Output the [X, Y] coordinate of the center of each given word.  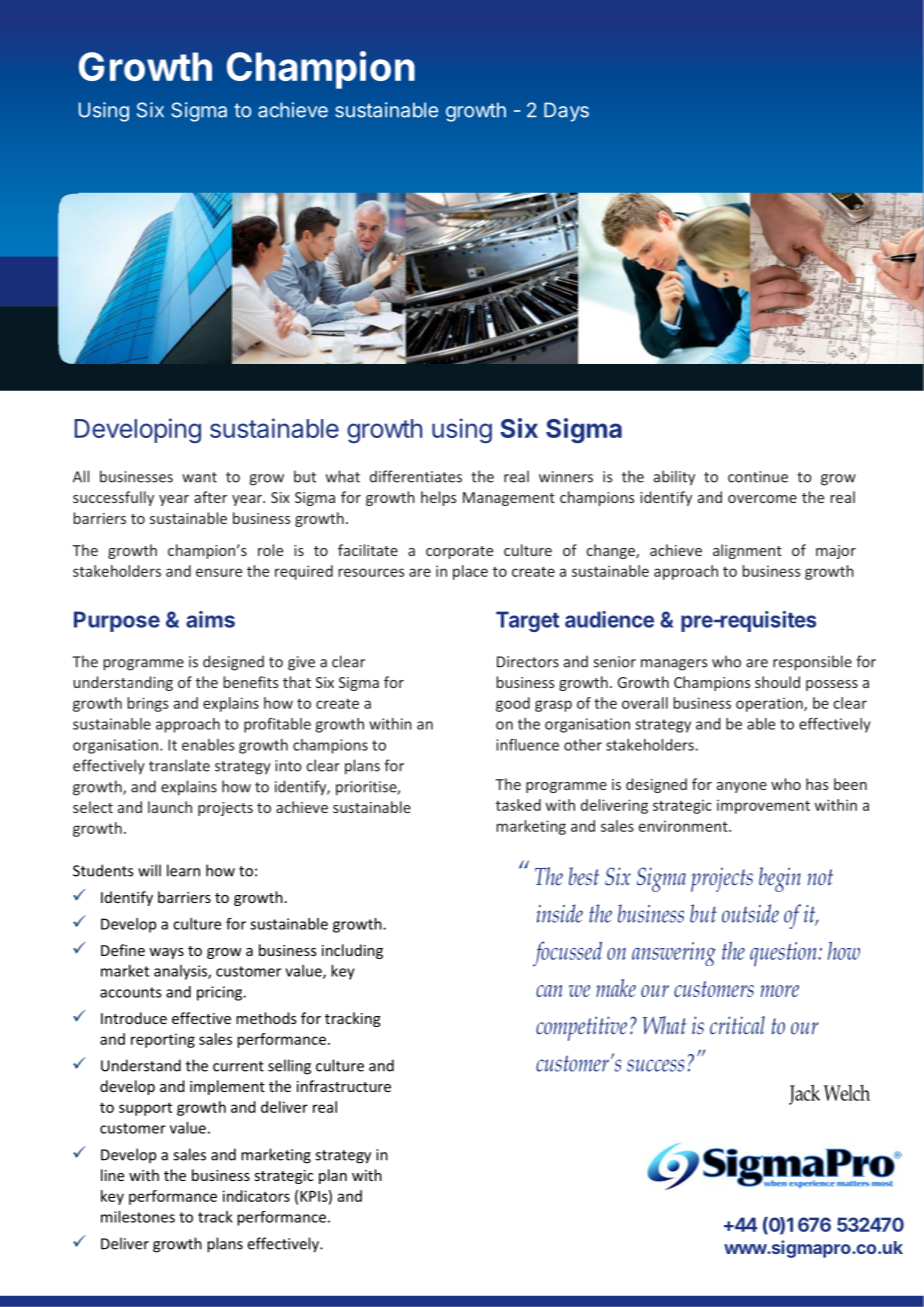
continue [758, 477]
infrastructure [344, 1086]
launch [170, 807]
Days [566, 112]
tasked [518, 805]
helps [438, 498]
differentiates [416, 476]
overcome [762, 499]
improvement [763, 806]
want [199, 477]
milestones [138, 1217]
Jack [804, 1095]
